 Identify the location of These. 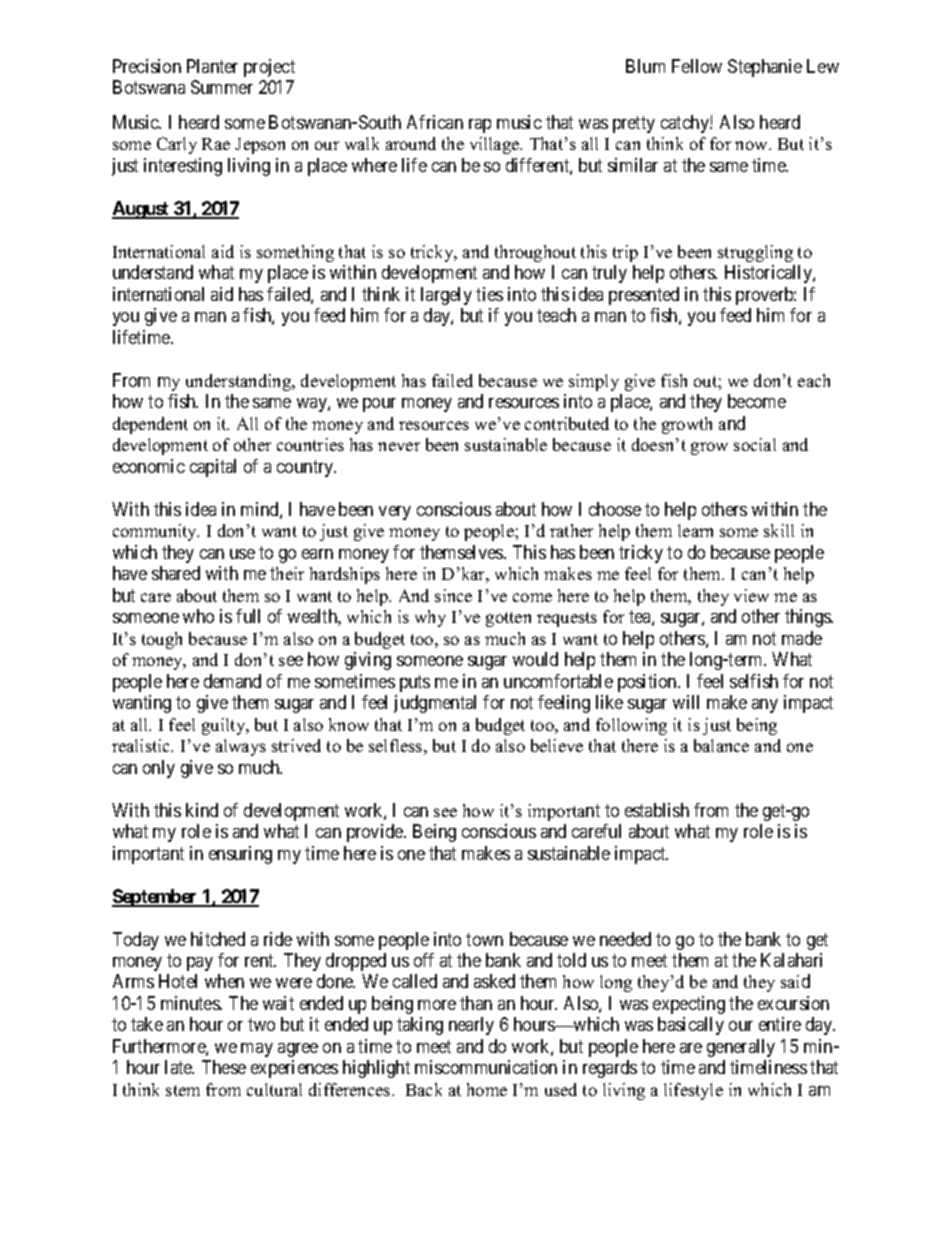
(224, 1067).
